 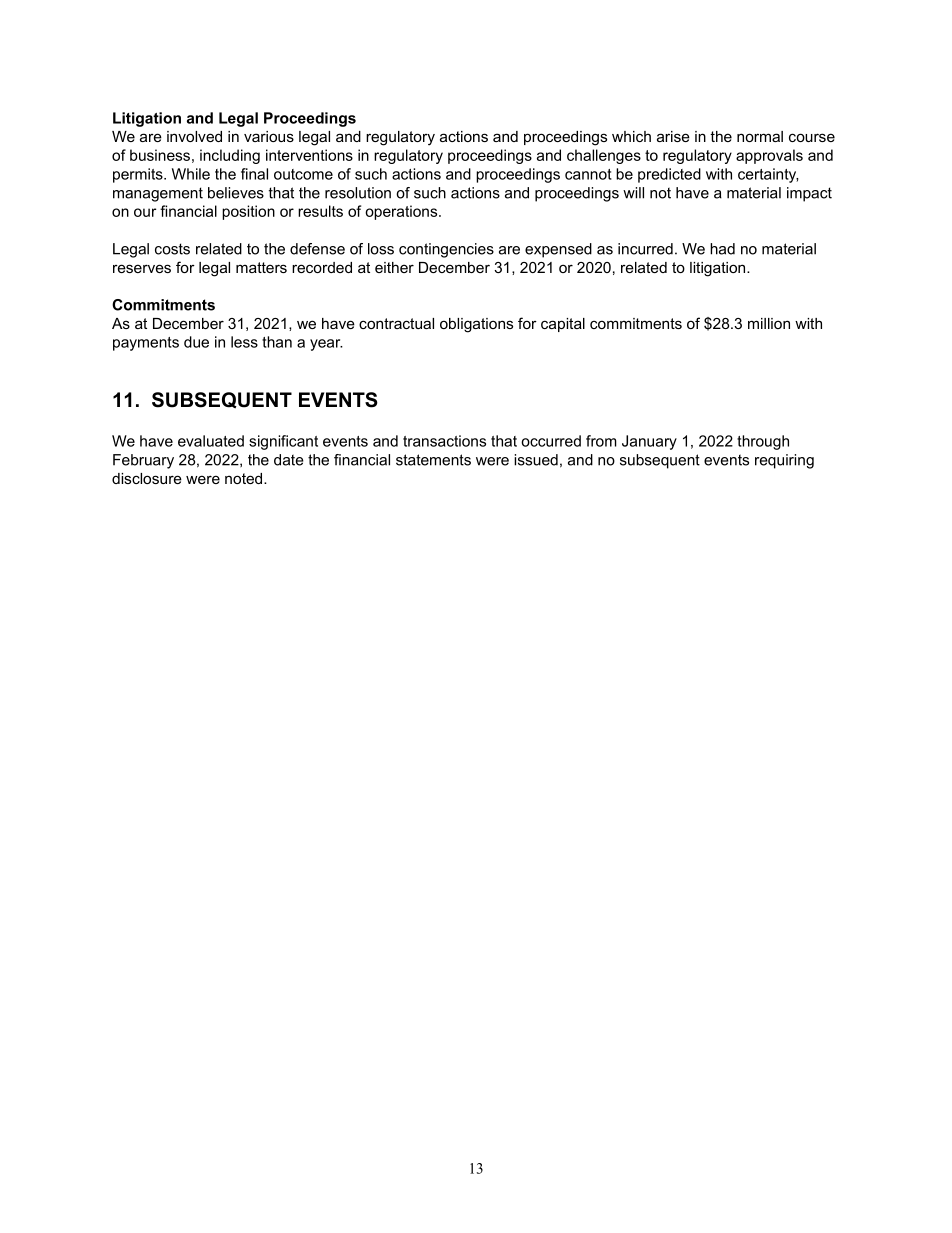 What do you see at coordinates (433, 460) in the page?
I see `statements` at bounding box center [433, 460].
